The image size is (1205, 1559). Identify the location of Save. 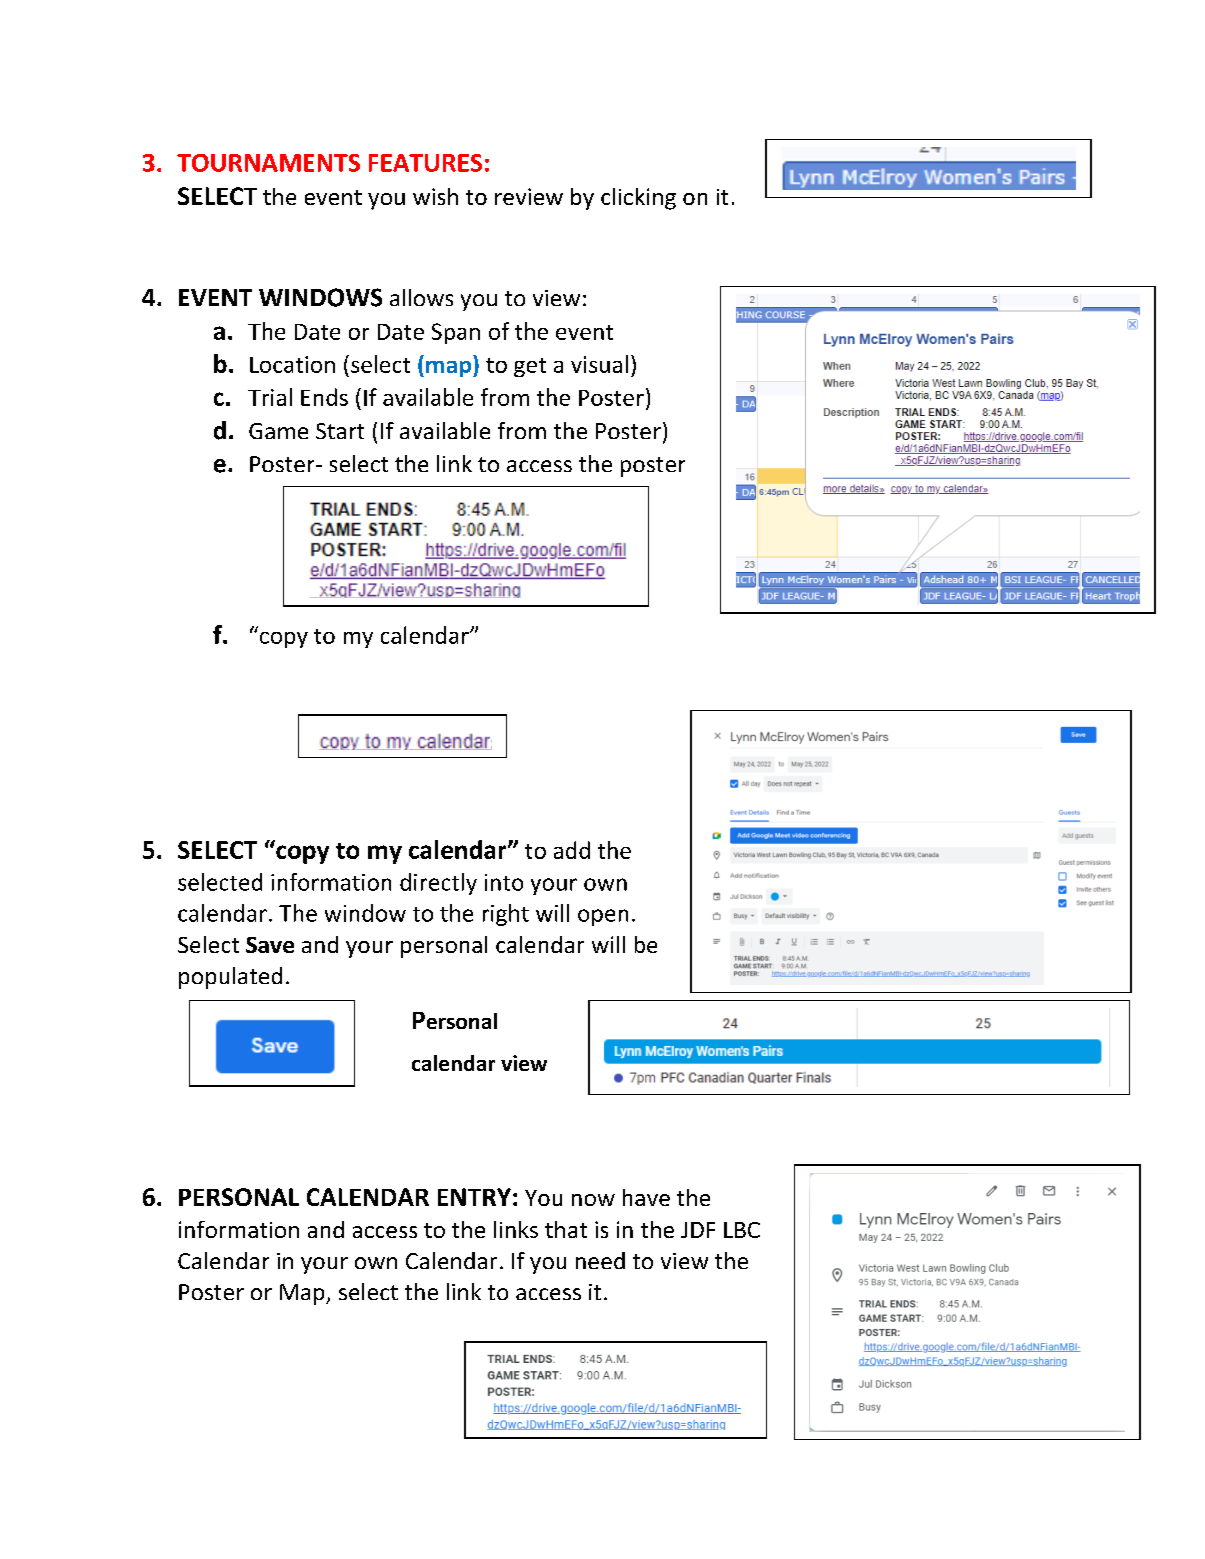
(270, 945).
